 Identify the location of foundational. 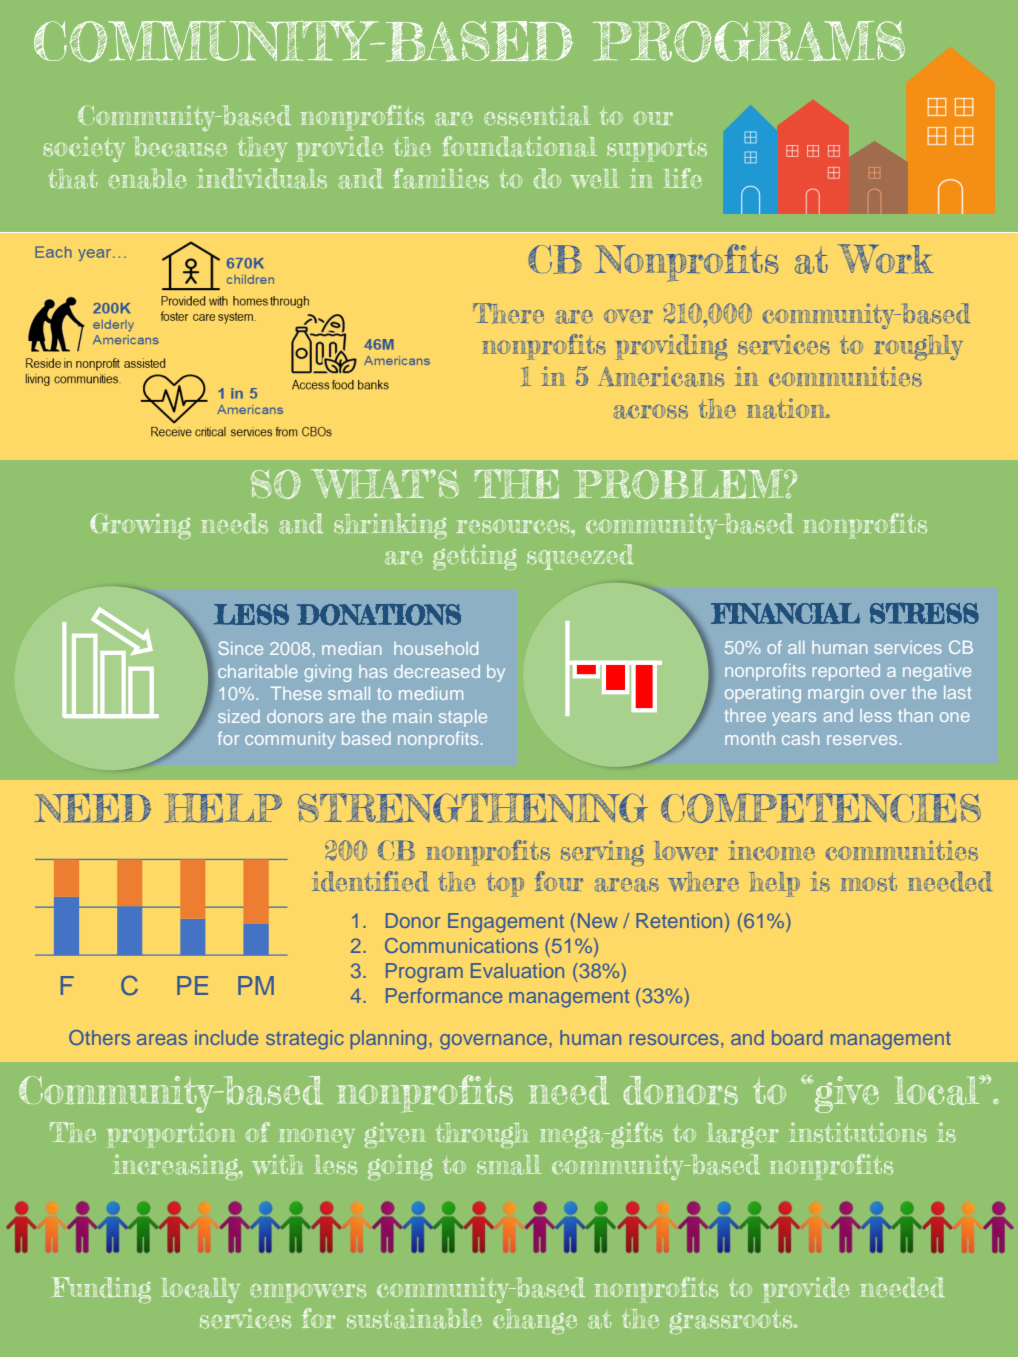
(519, 146).
